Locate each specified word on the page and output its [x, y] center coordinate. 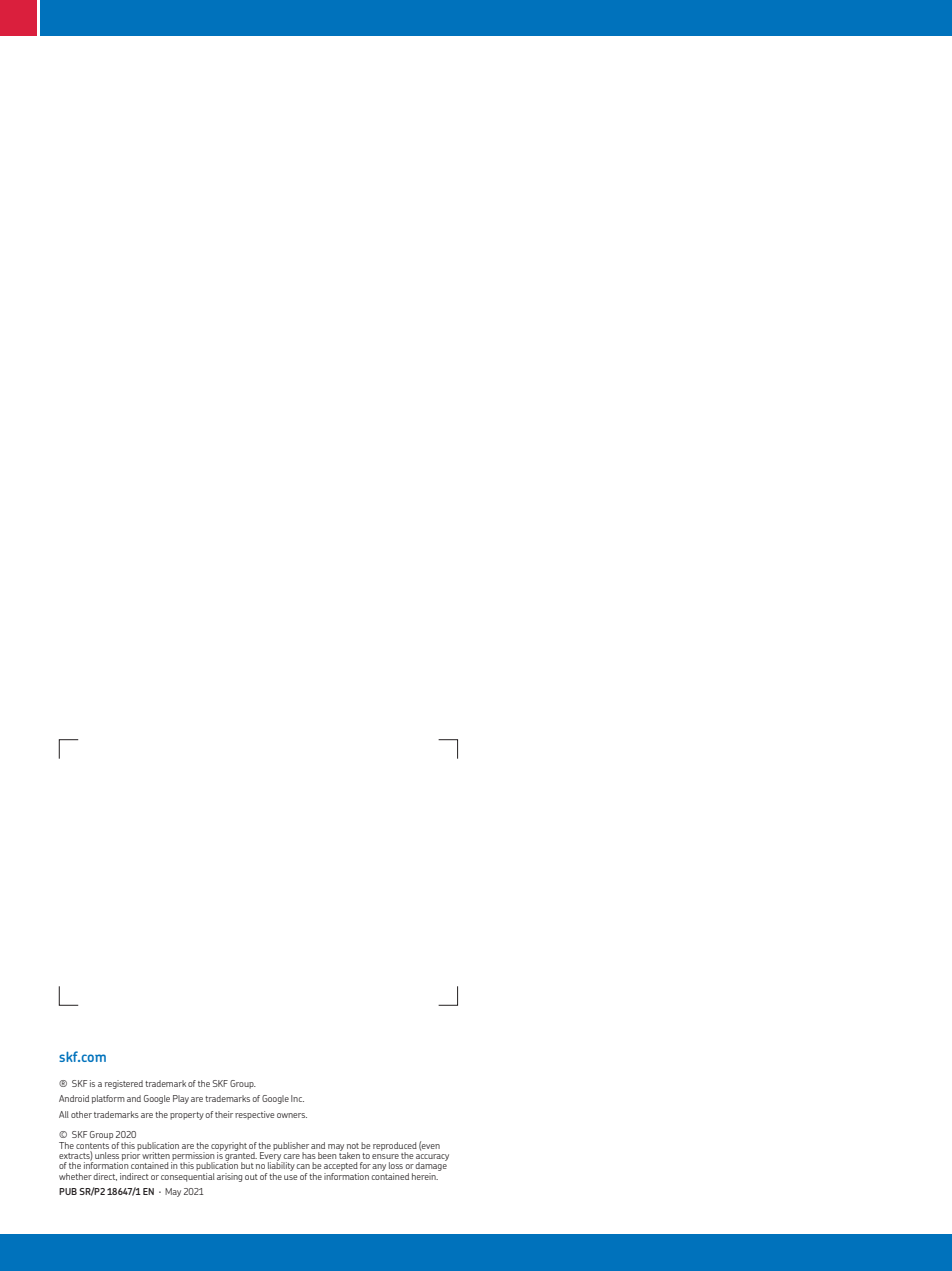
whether [75, 1176]
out [251, 1177]
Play [181, 1099]
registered [124, 1084]
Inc [297, 1098]
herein [425, 1176]
